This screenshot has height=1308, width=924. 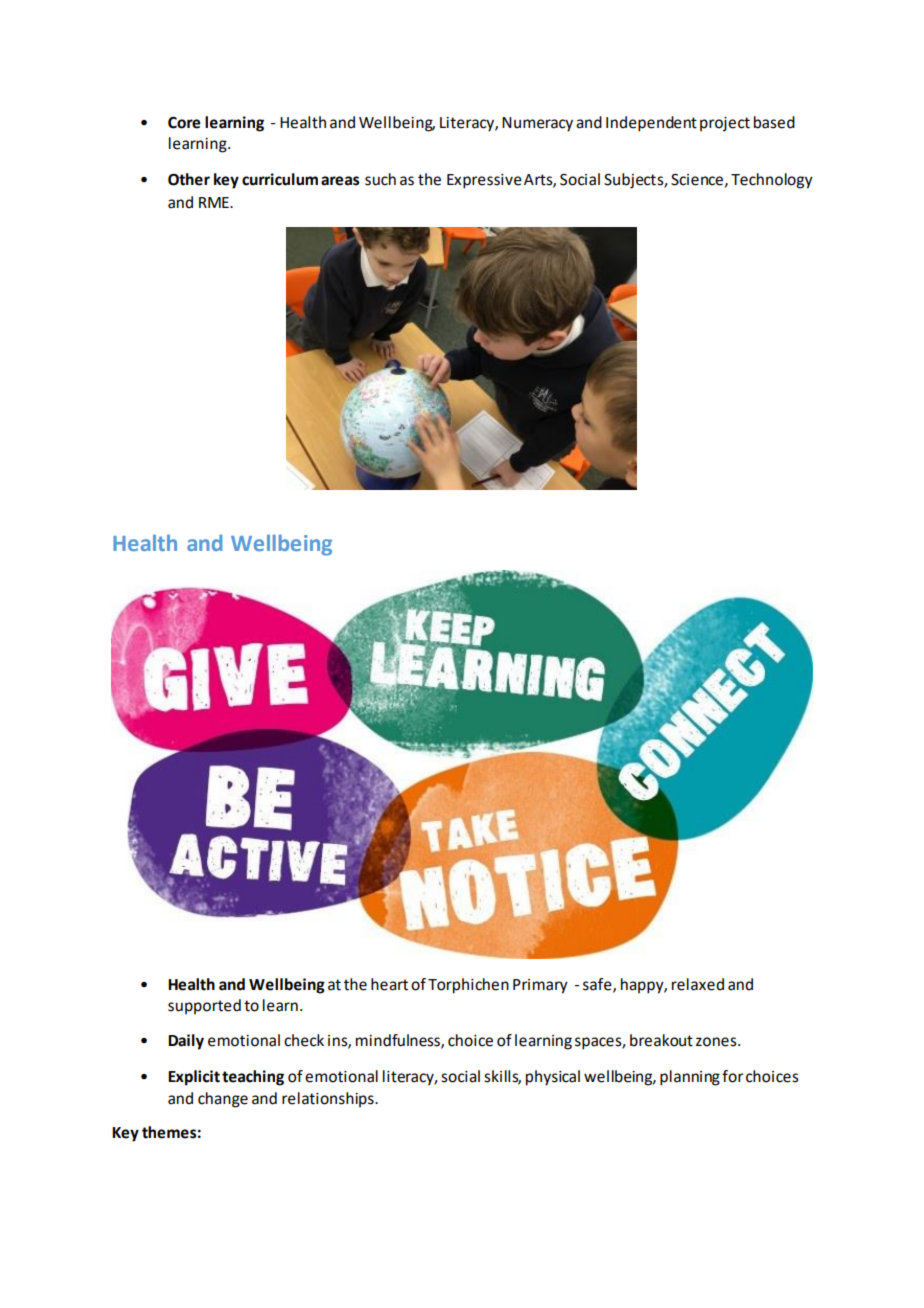 I want to click on relaxed, so click(x=698, y=984).
